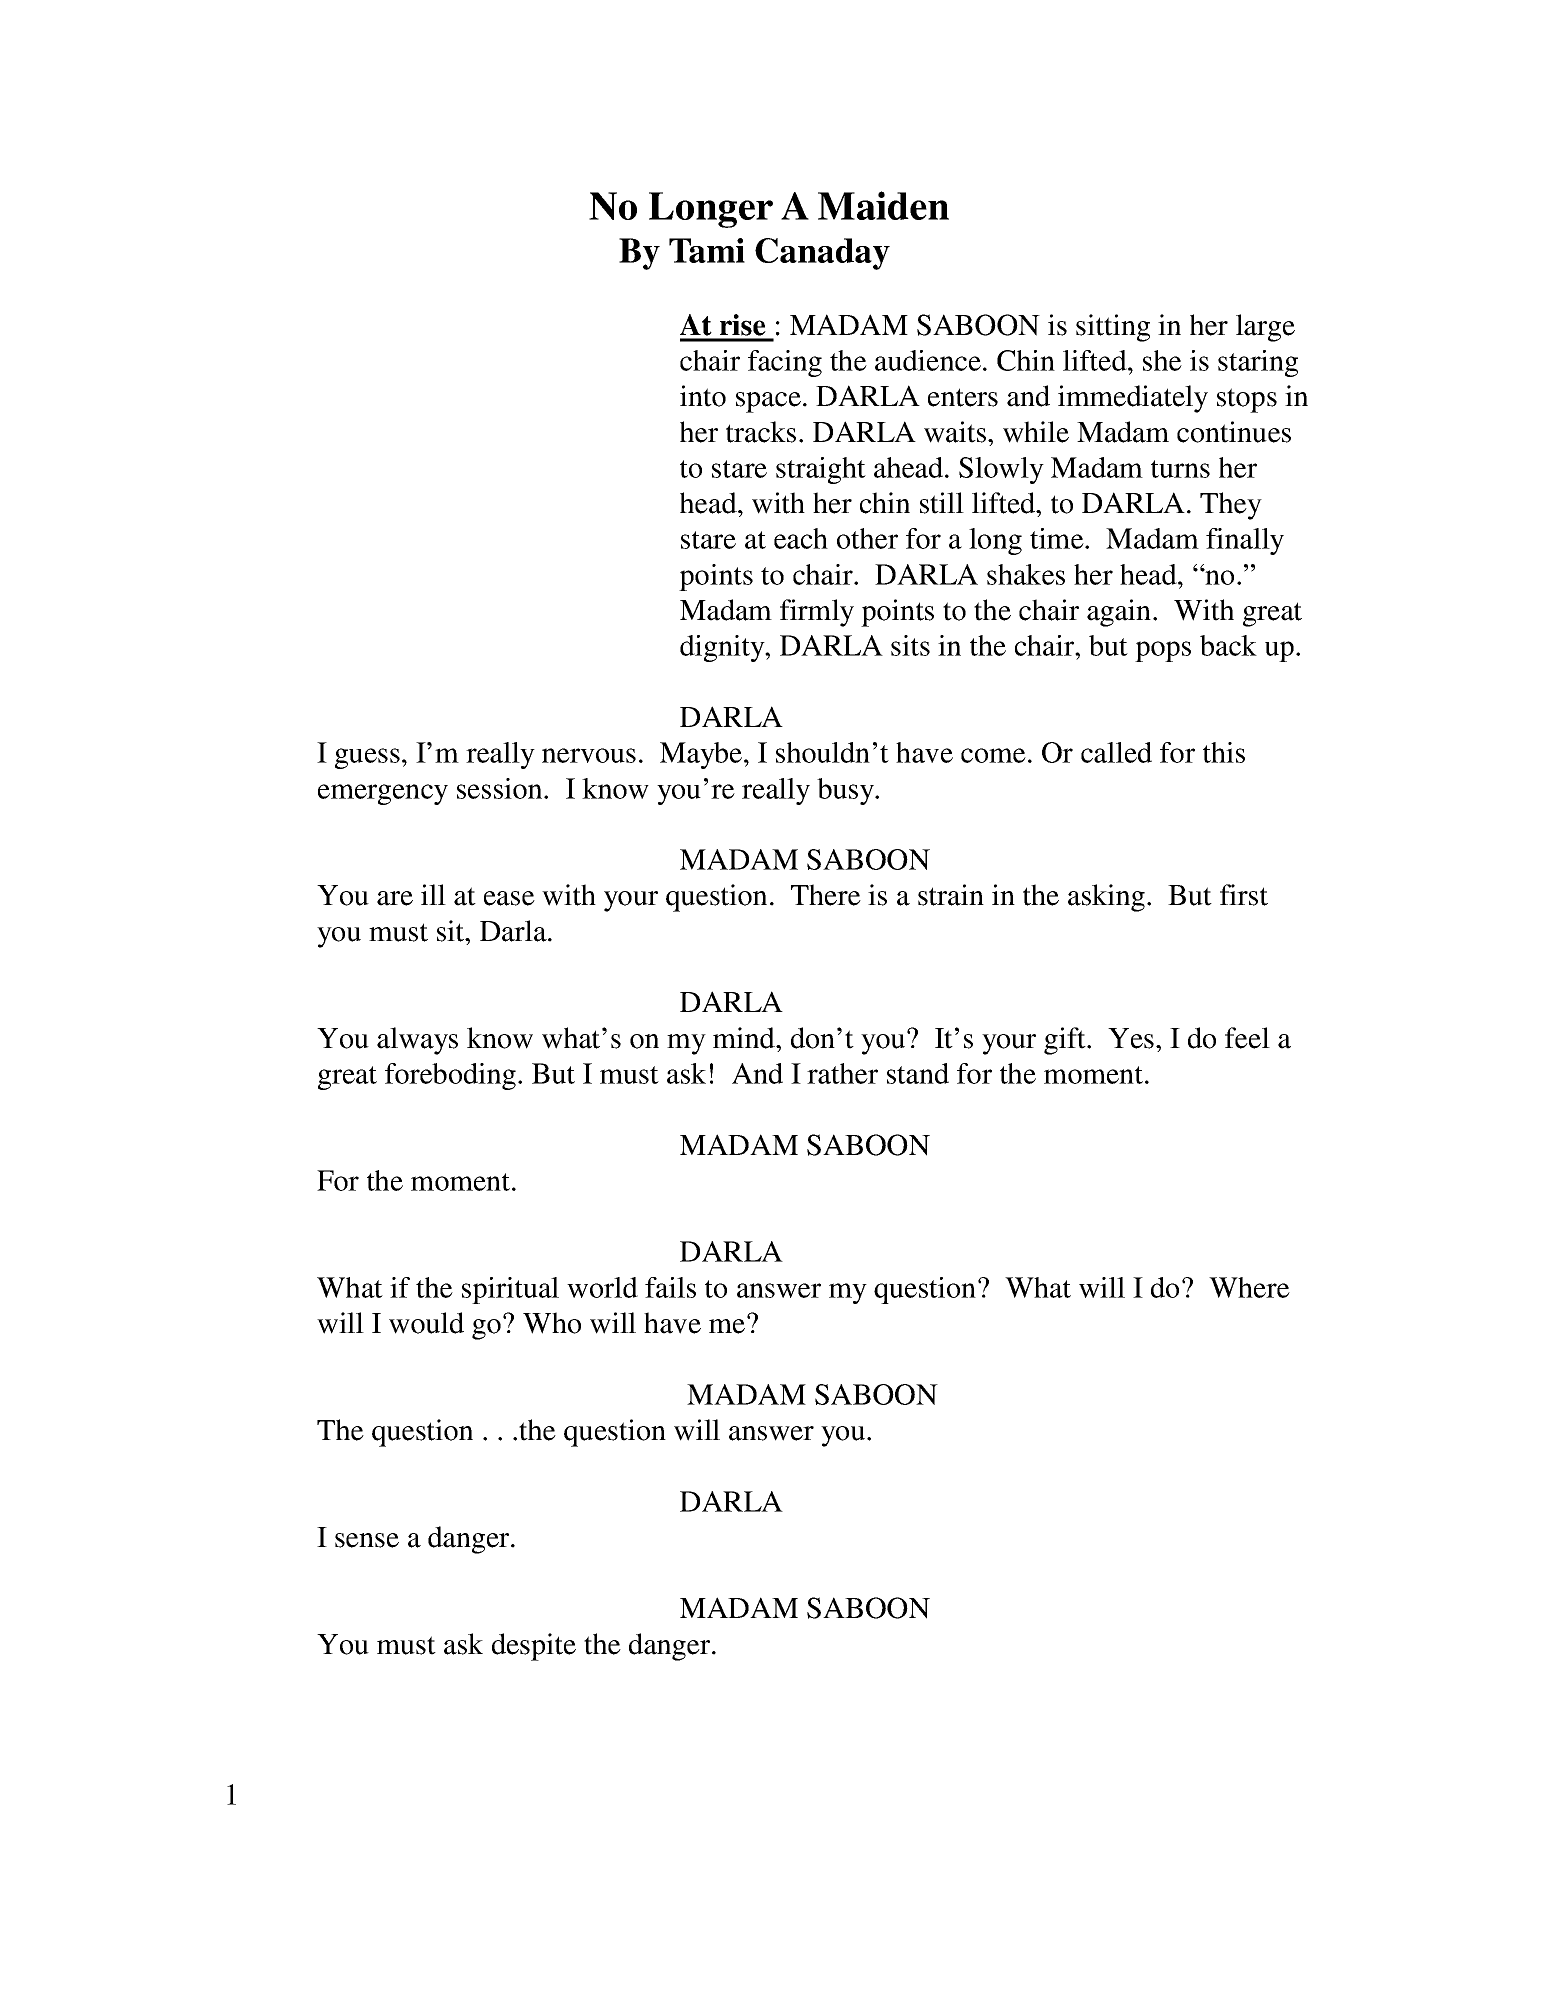 This document has height=1994, width=1541. What do you see at coordinates (1113, 328) in the document?
I see `sitting` at bounding box center [1113, 328].
